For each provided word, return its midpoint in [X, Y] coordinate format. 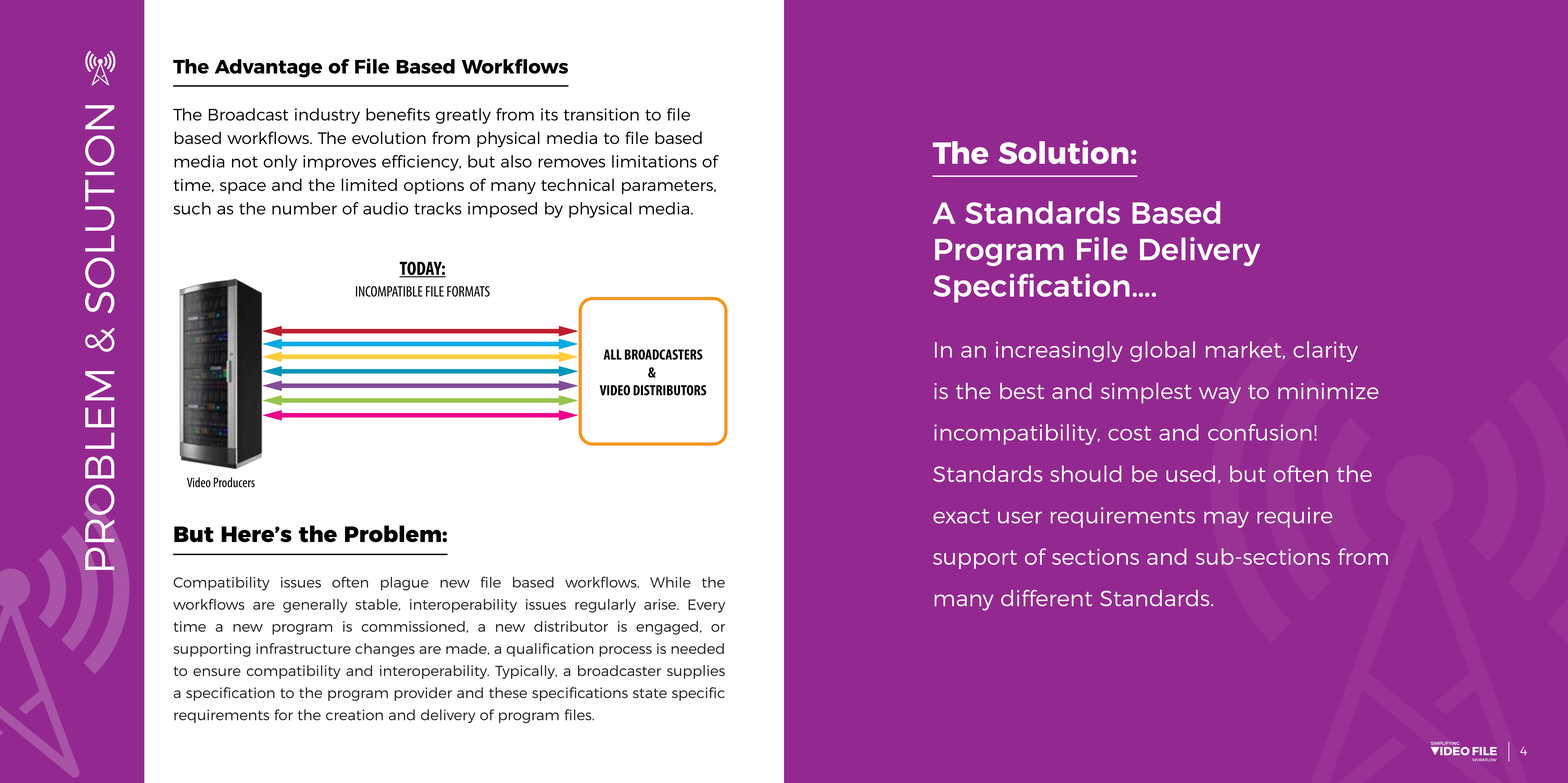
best [1022, 391]
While [670, 582]
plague [405, 584]
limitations [654, 161]
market [1245, 350]
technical [577, 184]
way [1220, 395]
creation [354, 715]
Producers [234, 482]
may [1226, 520]
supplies [696, 672]
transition [601, 114]
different [1046, 598]
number [304, 208]
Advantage [268, 68]
